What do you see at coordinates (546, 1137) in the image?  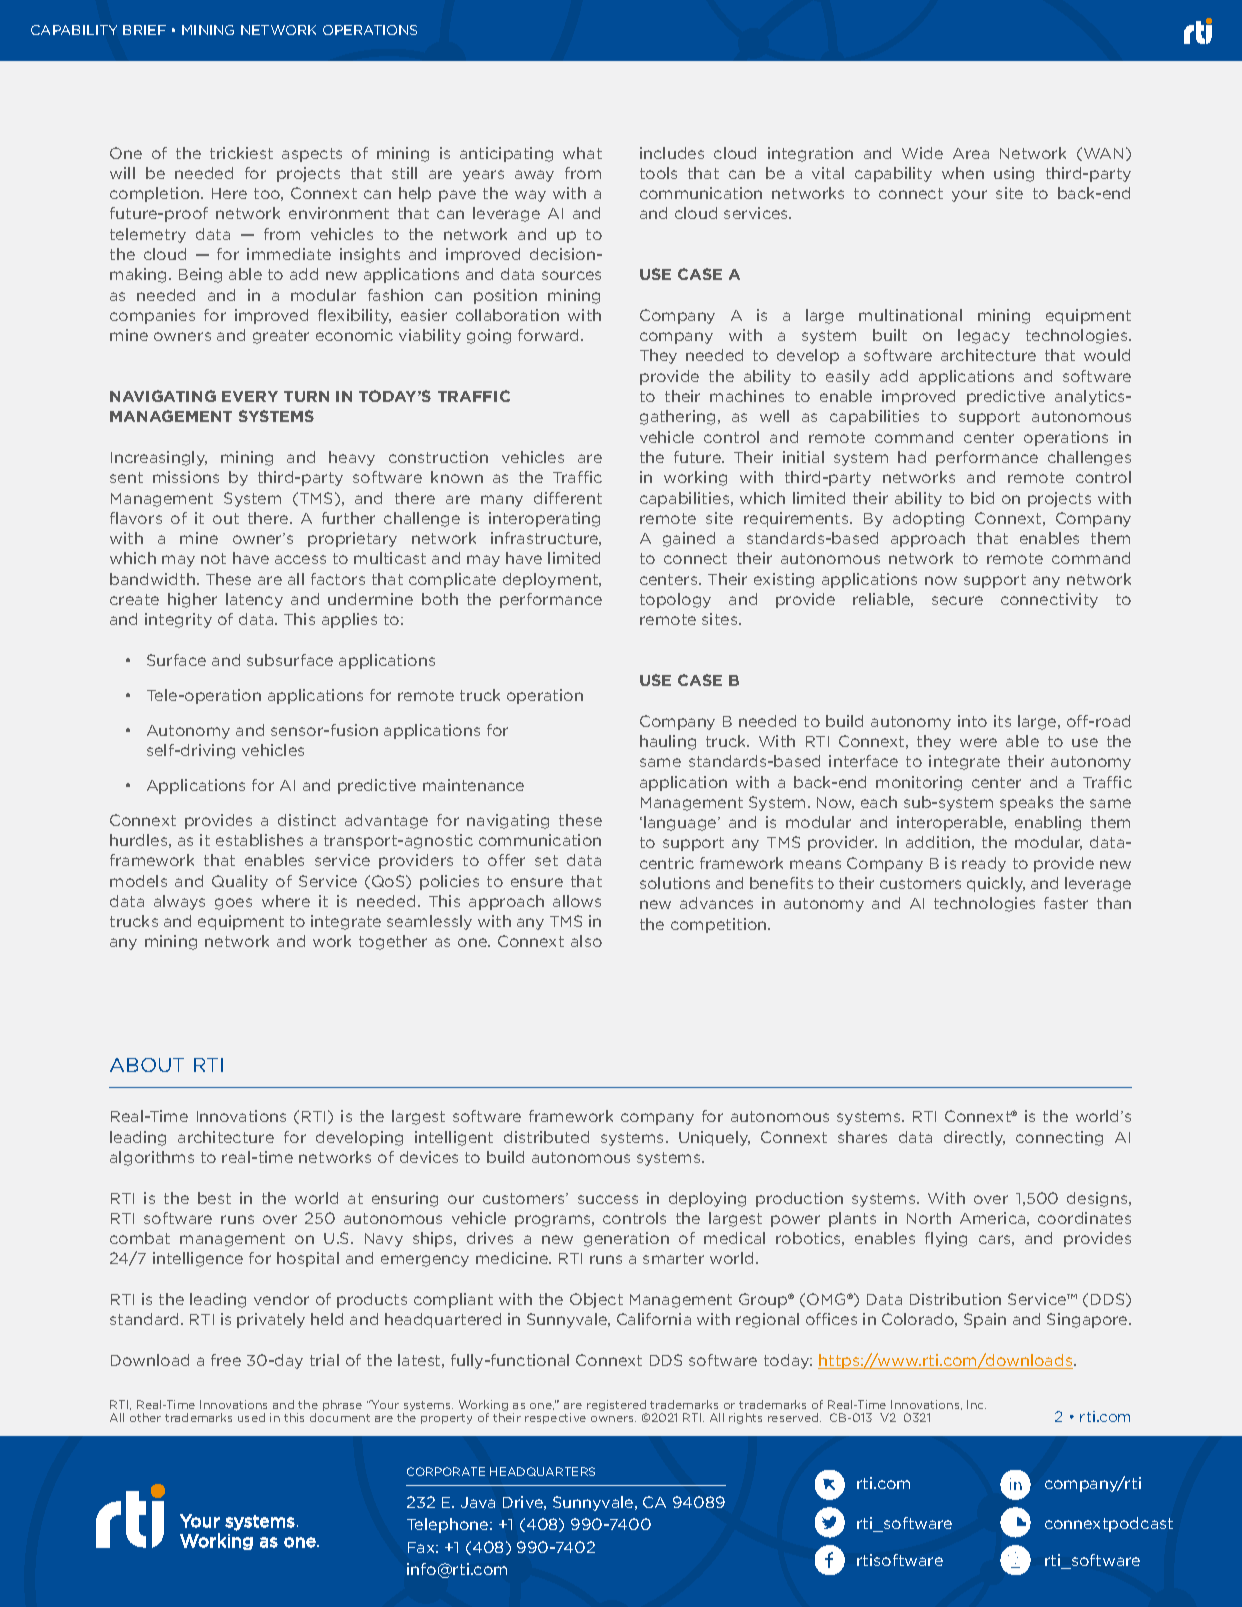 I see `distributed` at bounding box center [546, 1137].
